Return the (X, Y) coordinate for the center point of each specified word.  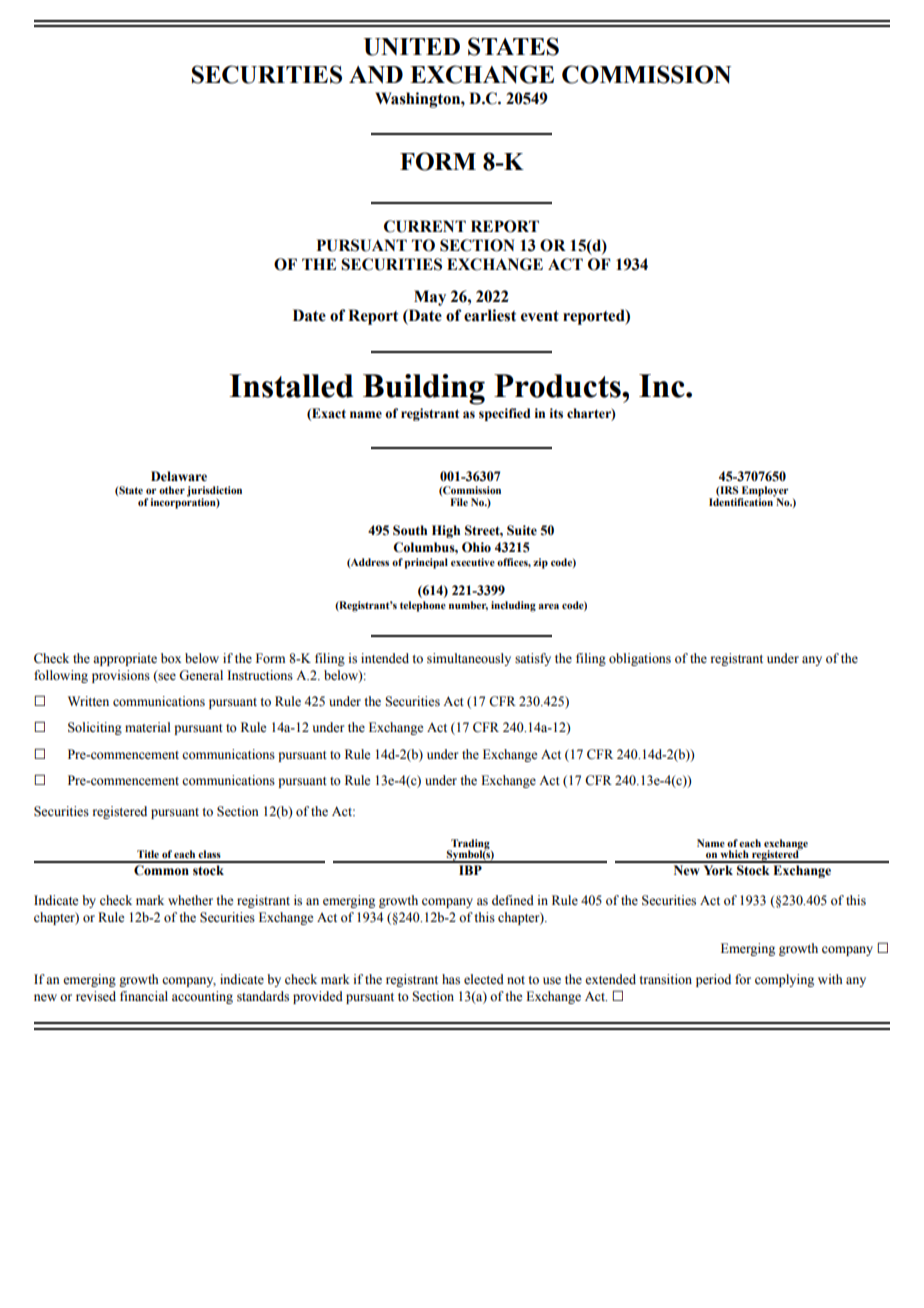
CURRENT (425, 226)
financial (144, 996)
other (172, 490)
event (540, 316)
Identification (742, 501)
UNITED (412, 47)
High (446, 531)
